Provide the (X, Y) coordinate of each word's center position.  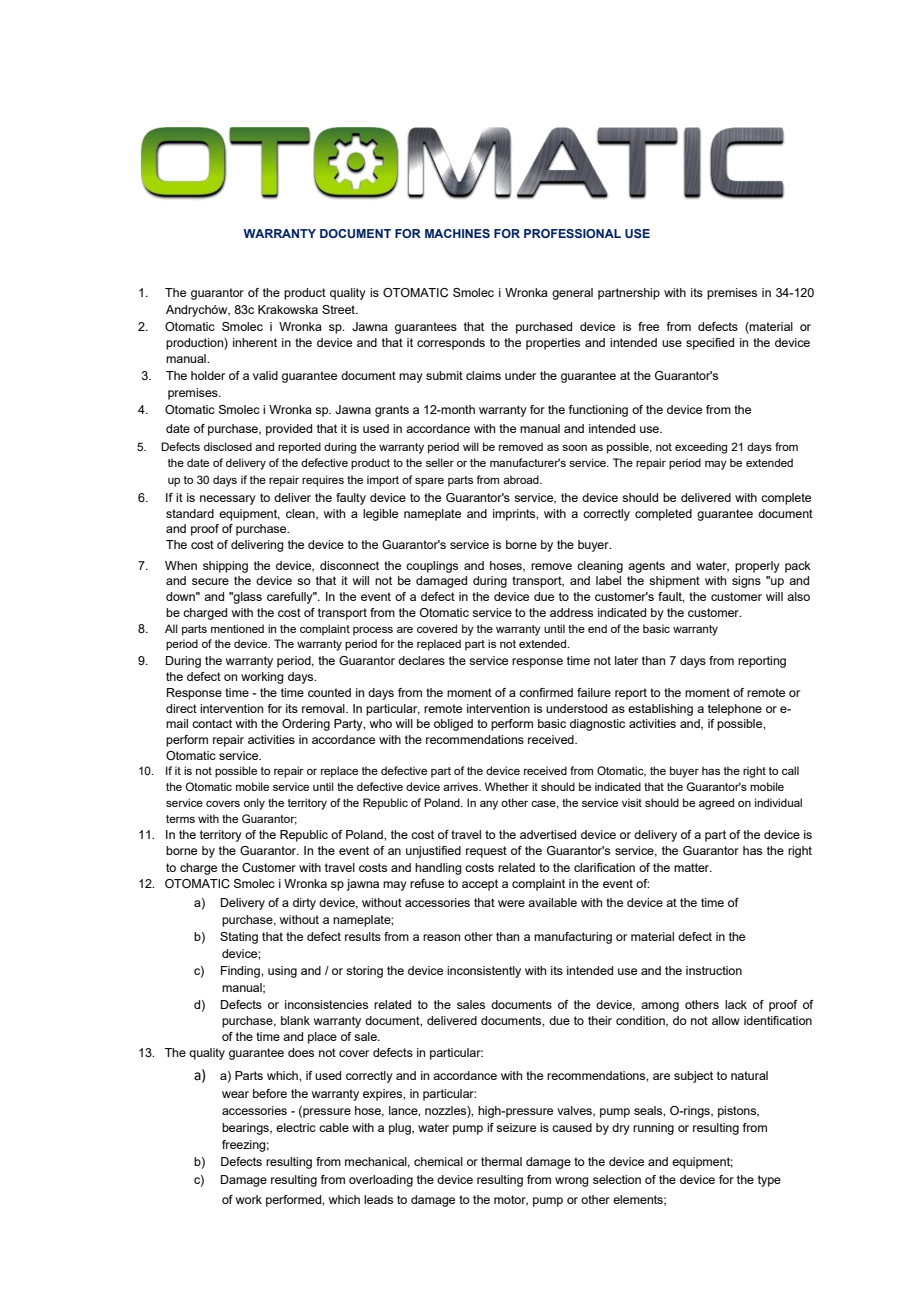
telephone (735, 710)
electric (296, 1127)
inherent (255, 342)
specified (710, 344)
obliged (453, 725)
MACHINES (457, 233)
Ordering (306, 725)
